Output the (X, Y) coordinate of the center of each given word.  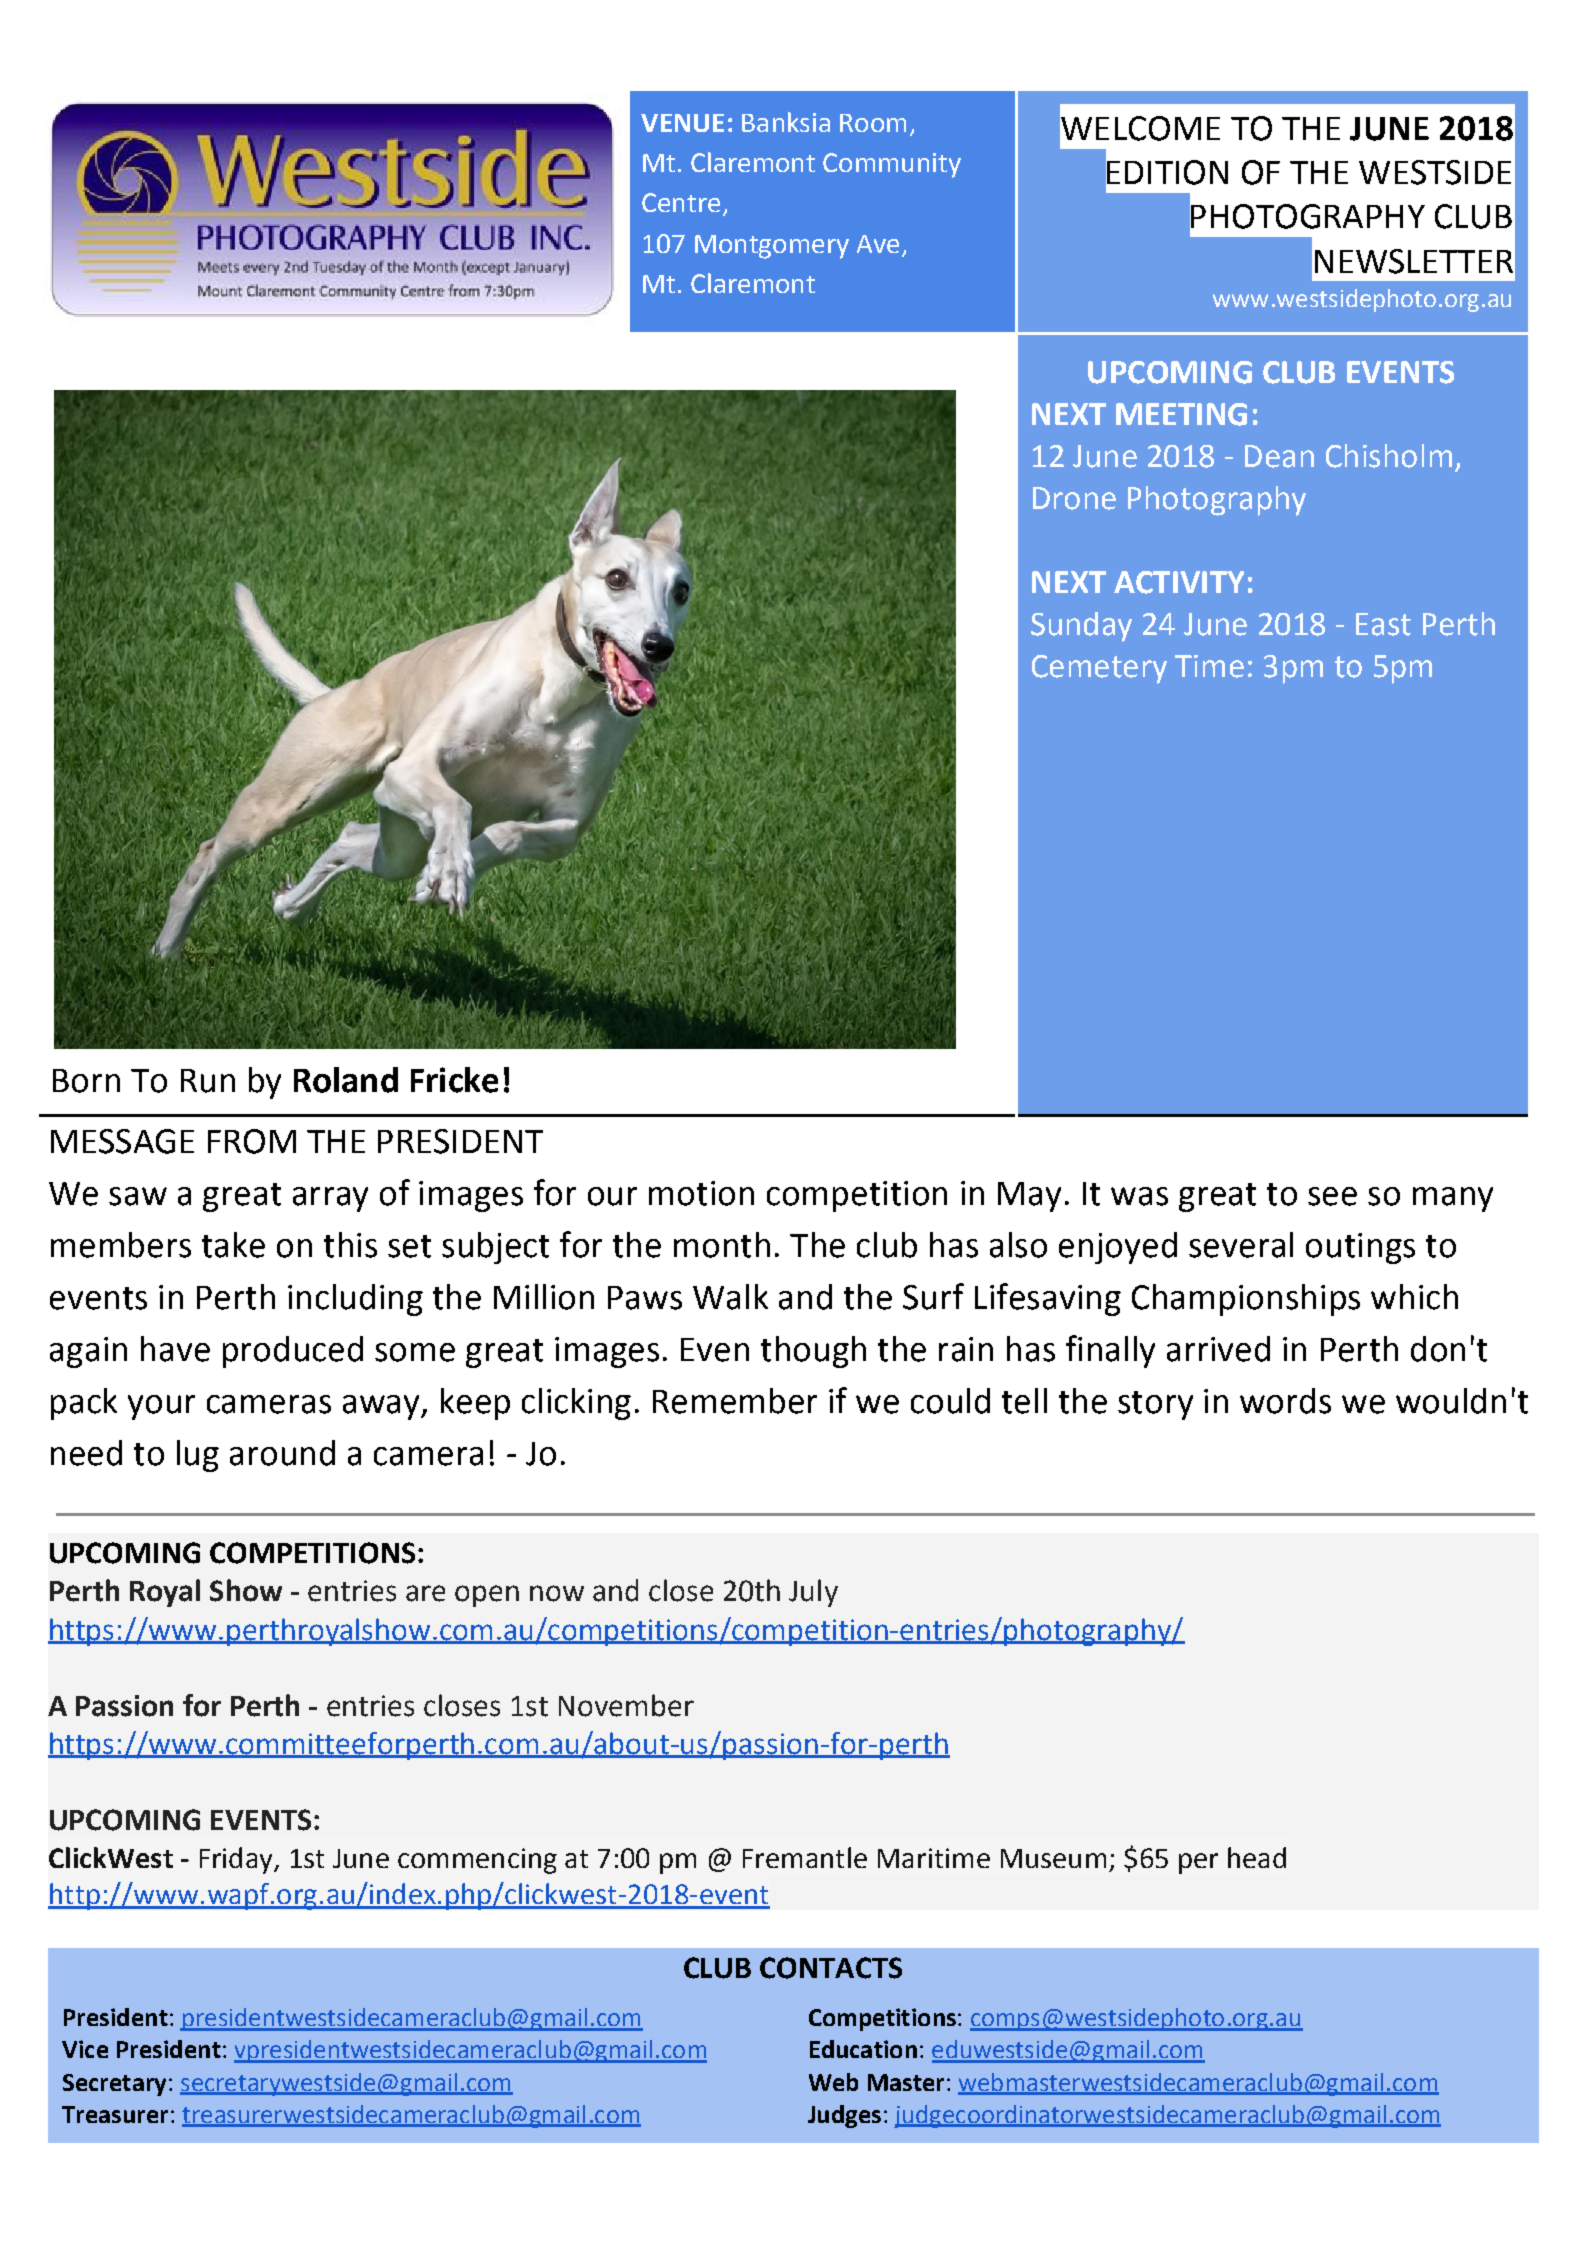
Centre (681, 202)
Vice (85, 2049)
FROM (252, 1141)
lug (198, 1456)
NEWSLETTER (1414, 261)
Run (208, 1081)
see (1332, 1196)
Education (863, 2049)
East (1383, 624)
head (1257, 1857)
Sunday (1081, 627)
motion (701, 1193)
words (1285, 1401)
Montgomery (772, 247)
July (813, 1593)
